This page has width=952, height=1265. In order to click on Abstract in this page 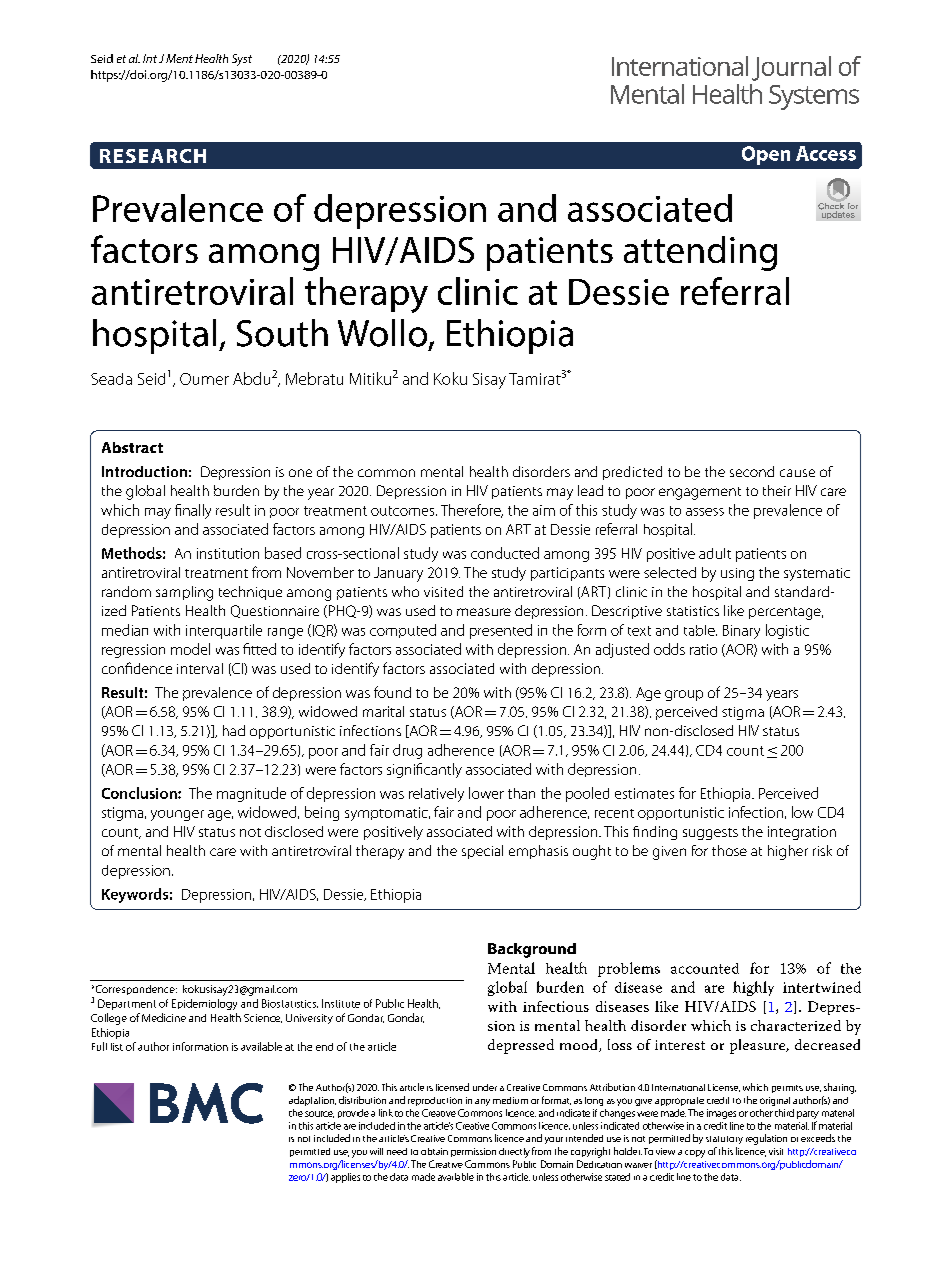, I will do `click(132, 447)`.
